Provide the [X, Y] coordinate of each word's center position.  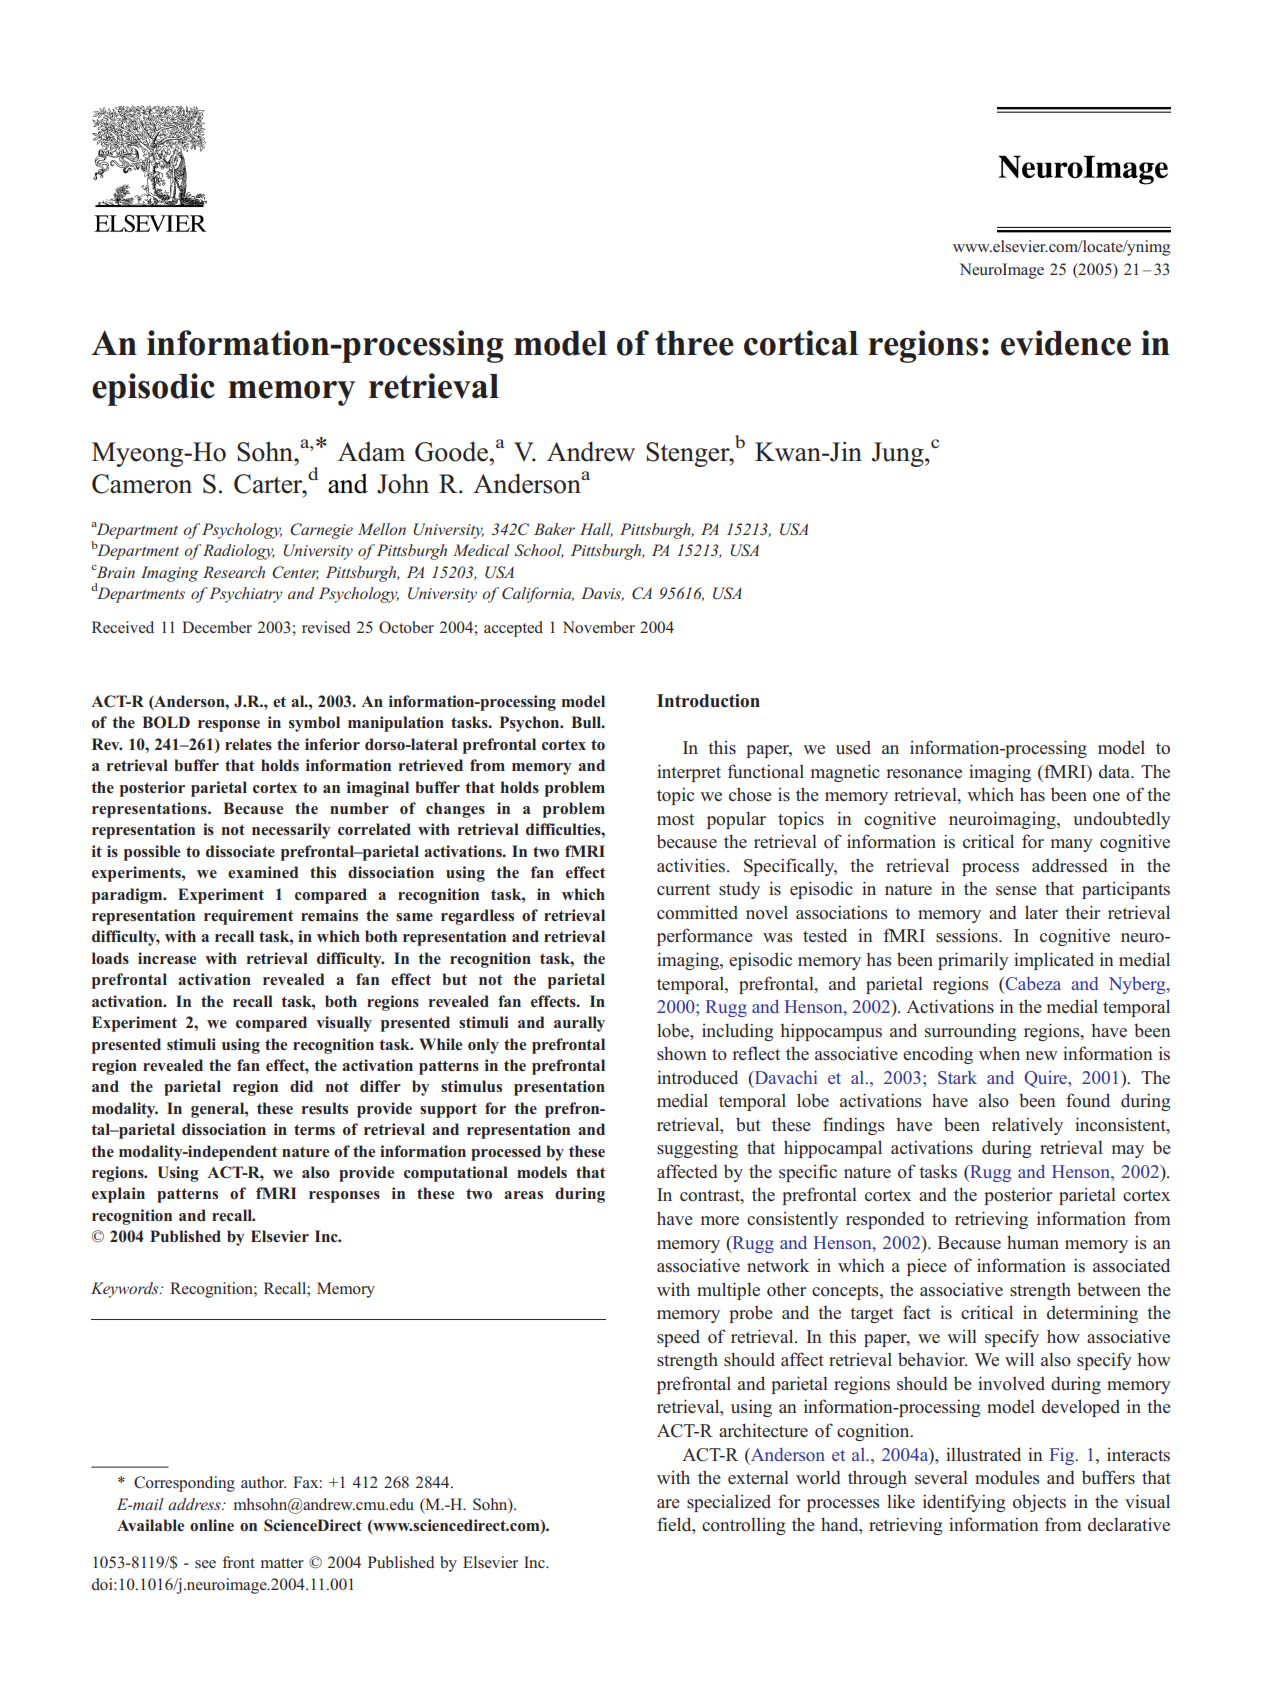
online [212, 1525]
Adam [371, 452]
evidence [1066, 343]
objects [1039, 1503]
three [694, 343]
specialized [729, 1503]
